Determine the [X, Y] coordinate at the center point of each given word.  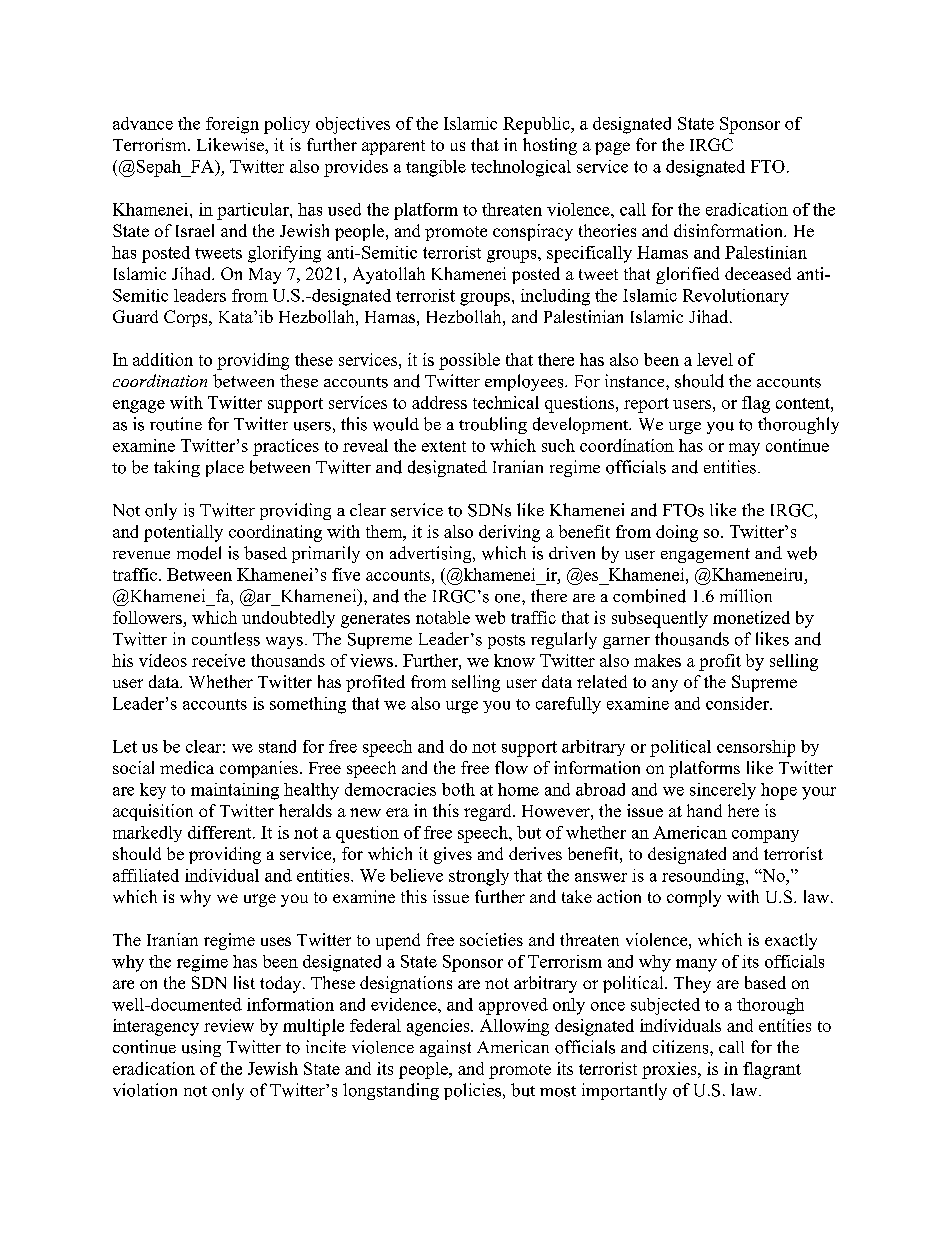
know [514, 660]
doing [677, 533]
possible [469, 361]
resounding [704, 877]
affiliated [146, 875]
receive [218, 660]
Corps [187, 318]
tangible [436, 168]
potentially [183, 533]
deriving [509, 533]
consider [738, 703]
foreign [232, 125]
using [201, 1048]
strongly [479, 877]
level [715, 359]
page [612, 148]
